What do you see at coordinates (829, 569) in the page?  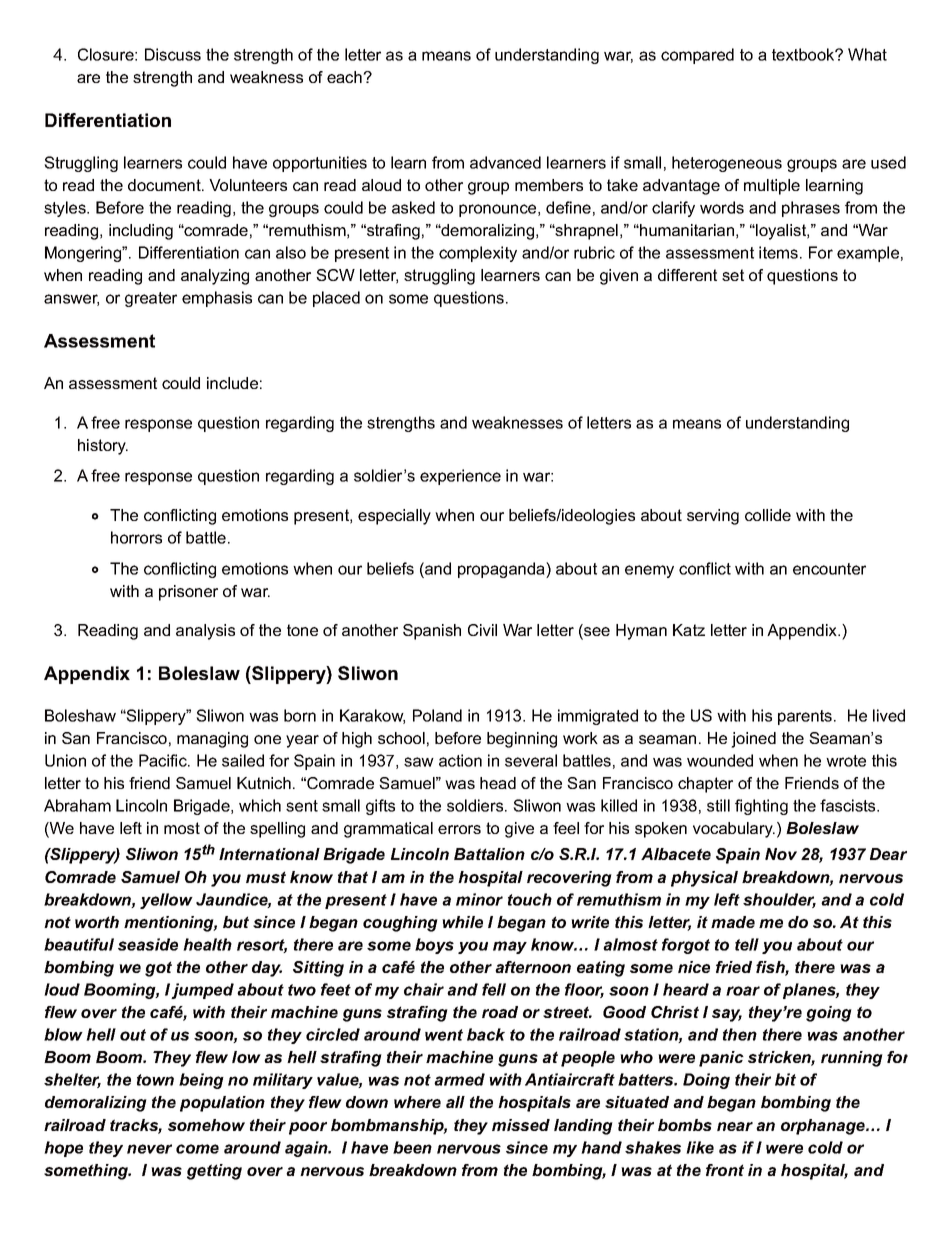 I see `encounter` at bounding box center [829, 569].
